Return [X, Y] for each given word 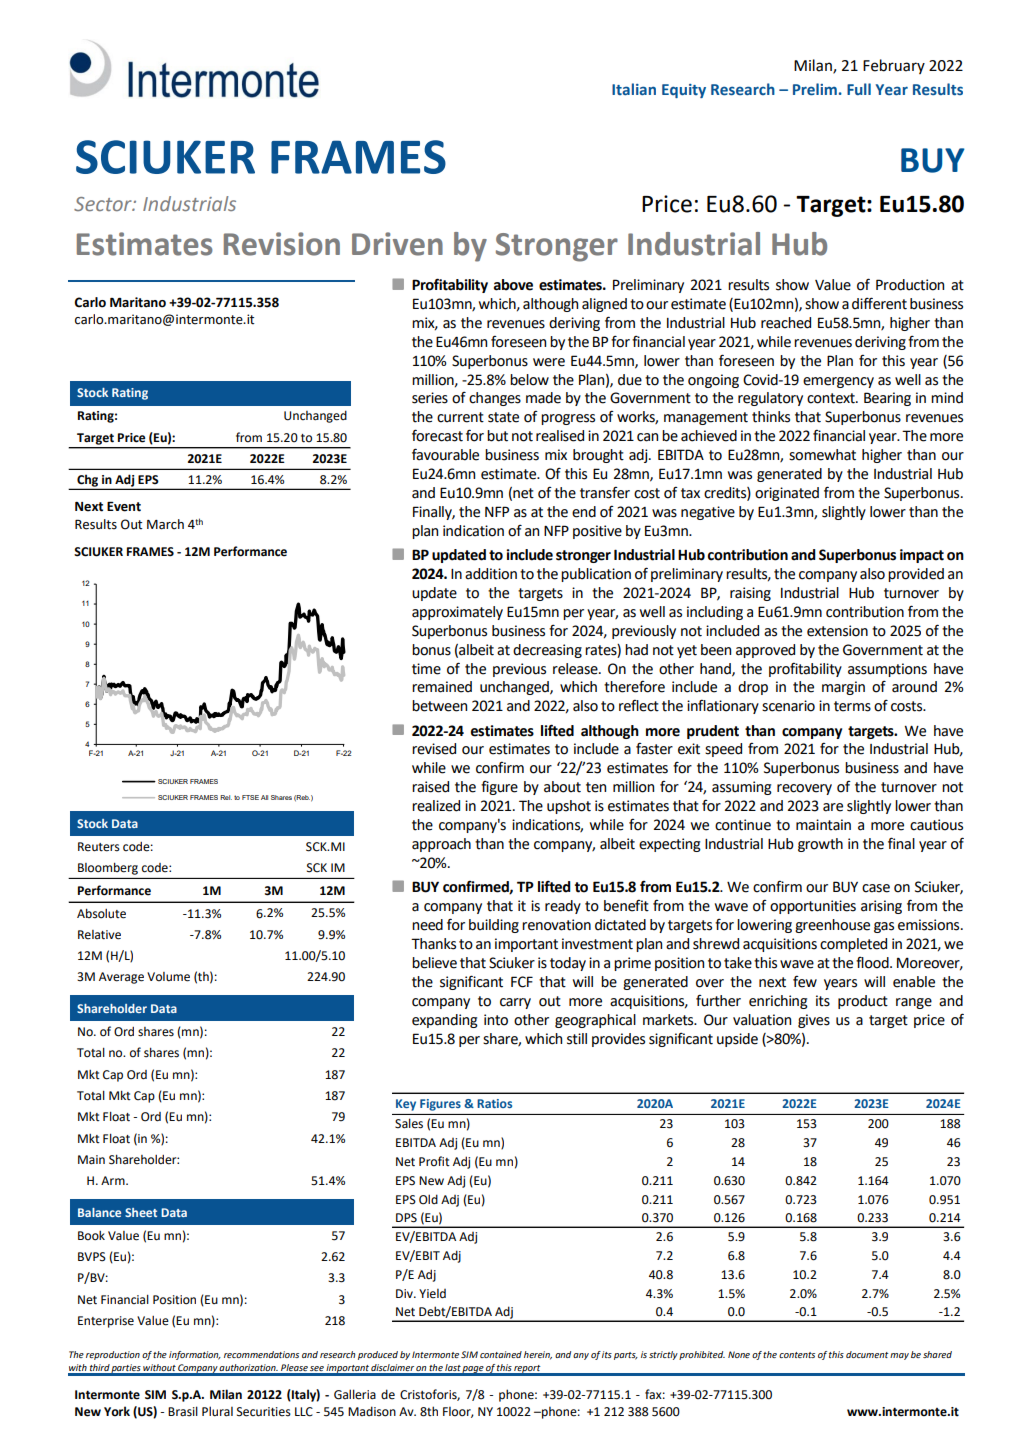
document [867, 1354]
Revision [282, 244]
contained [501, 1354]
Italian [634, 89]
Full [859, 89]
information [195, 1355]
